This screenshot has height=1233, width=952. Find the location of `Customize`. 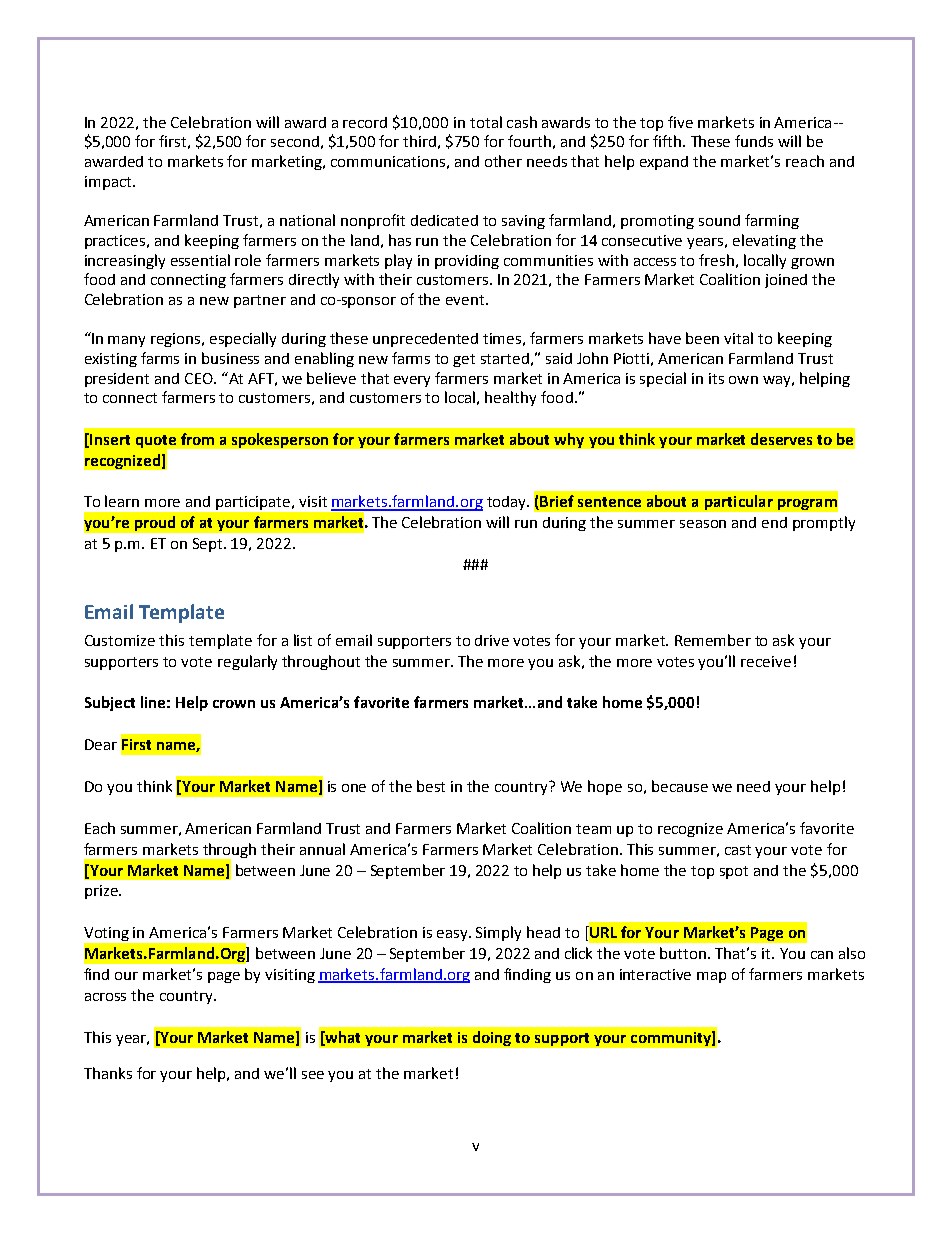

Customize is located at coordinates (120, 640).
